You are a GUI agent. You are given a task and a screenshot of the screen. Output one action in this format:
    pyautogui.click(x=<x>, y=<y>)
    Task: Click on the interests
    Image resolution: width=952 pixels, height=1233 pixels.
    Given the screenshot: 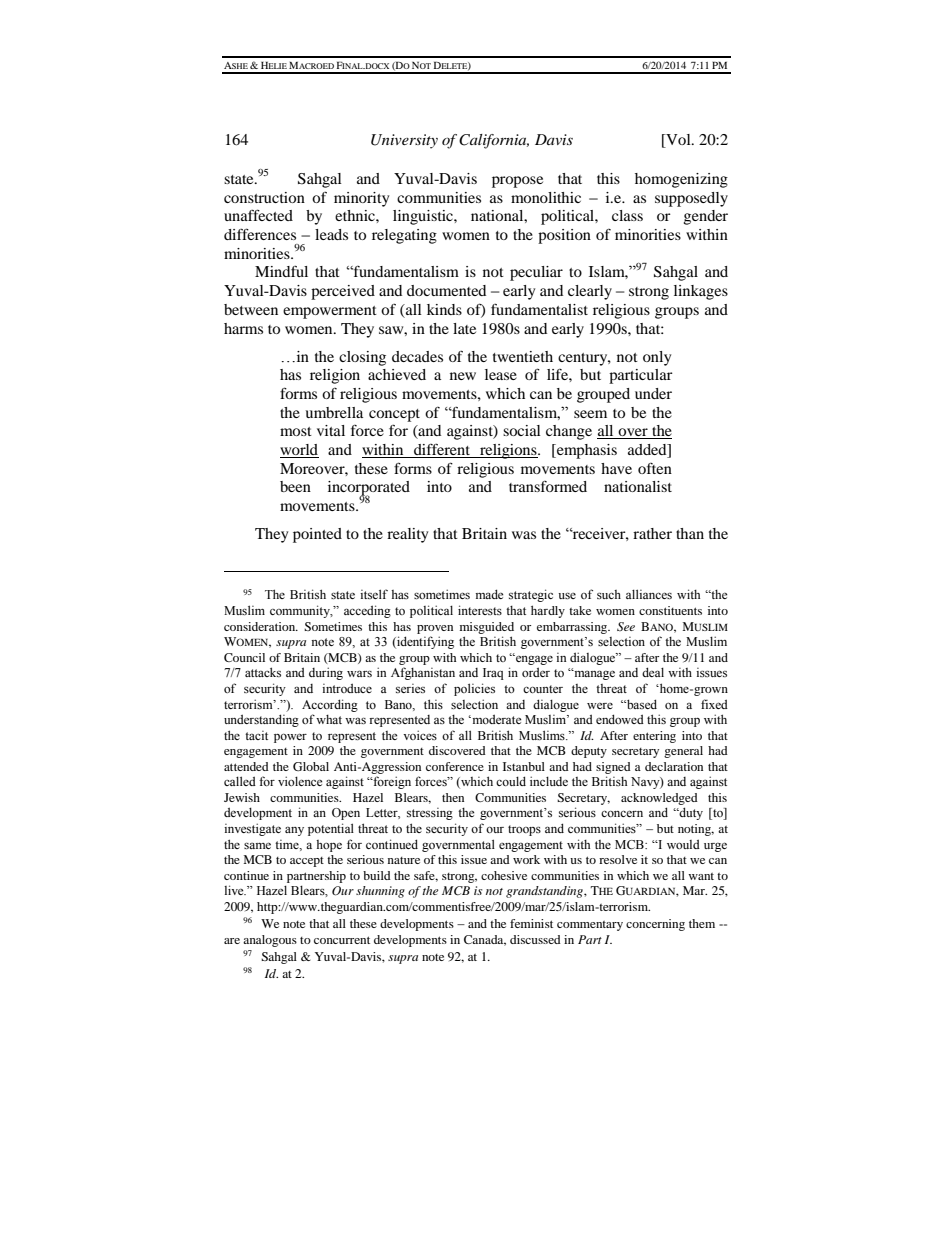 What is the action you would take?
    pyautogui.click(x=480, y=610)
